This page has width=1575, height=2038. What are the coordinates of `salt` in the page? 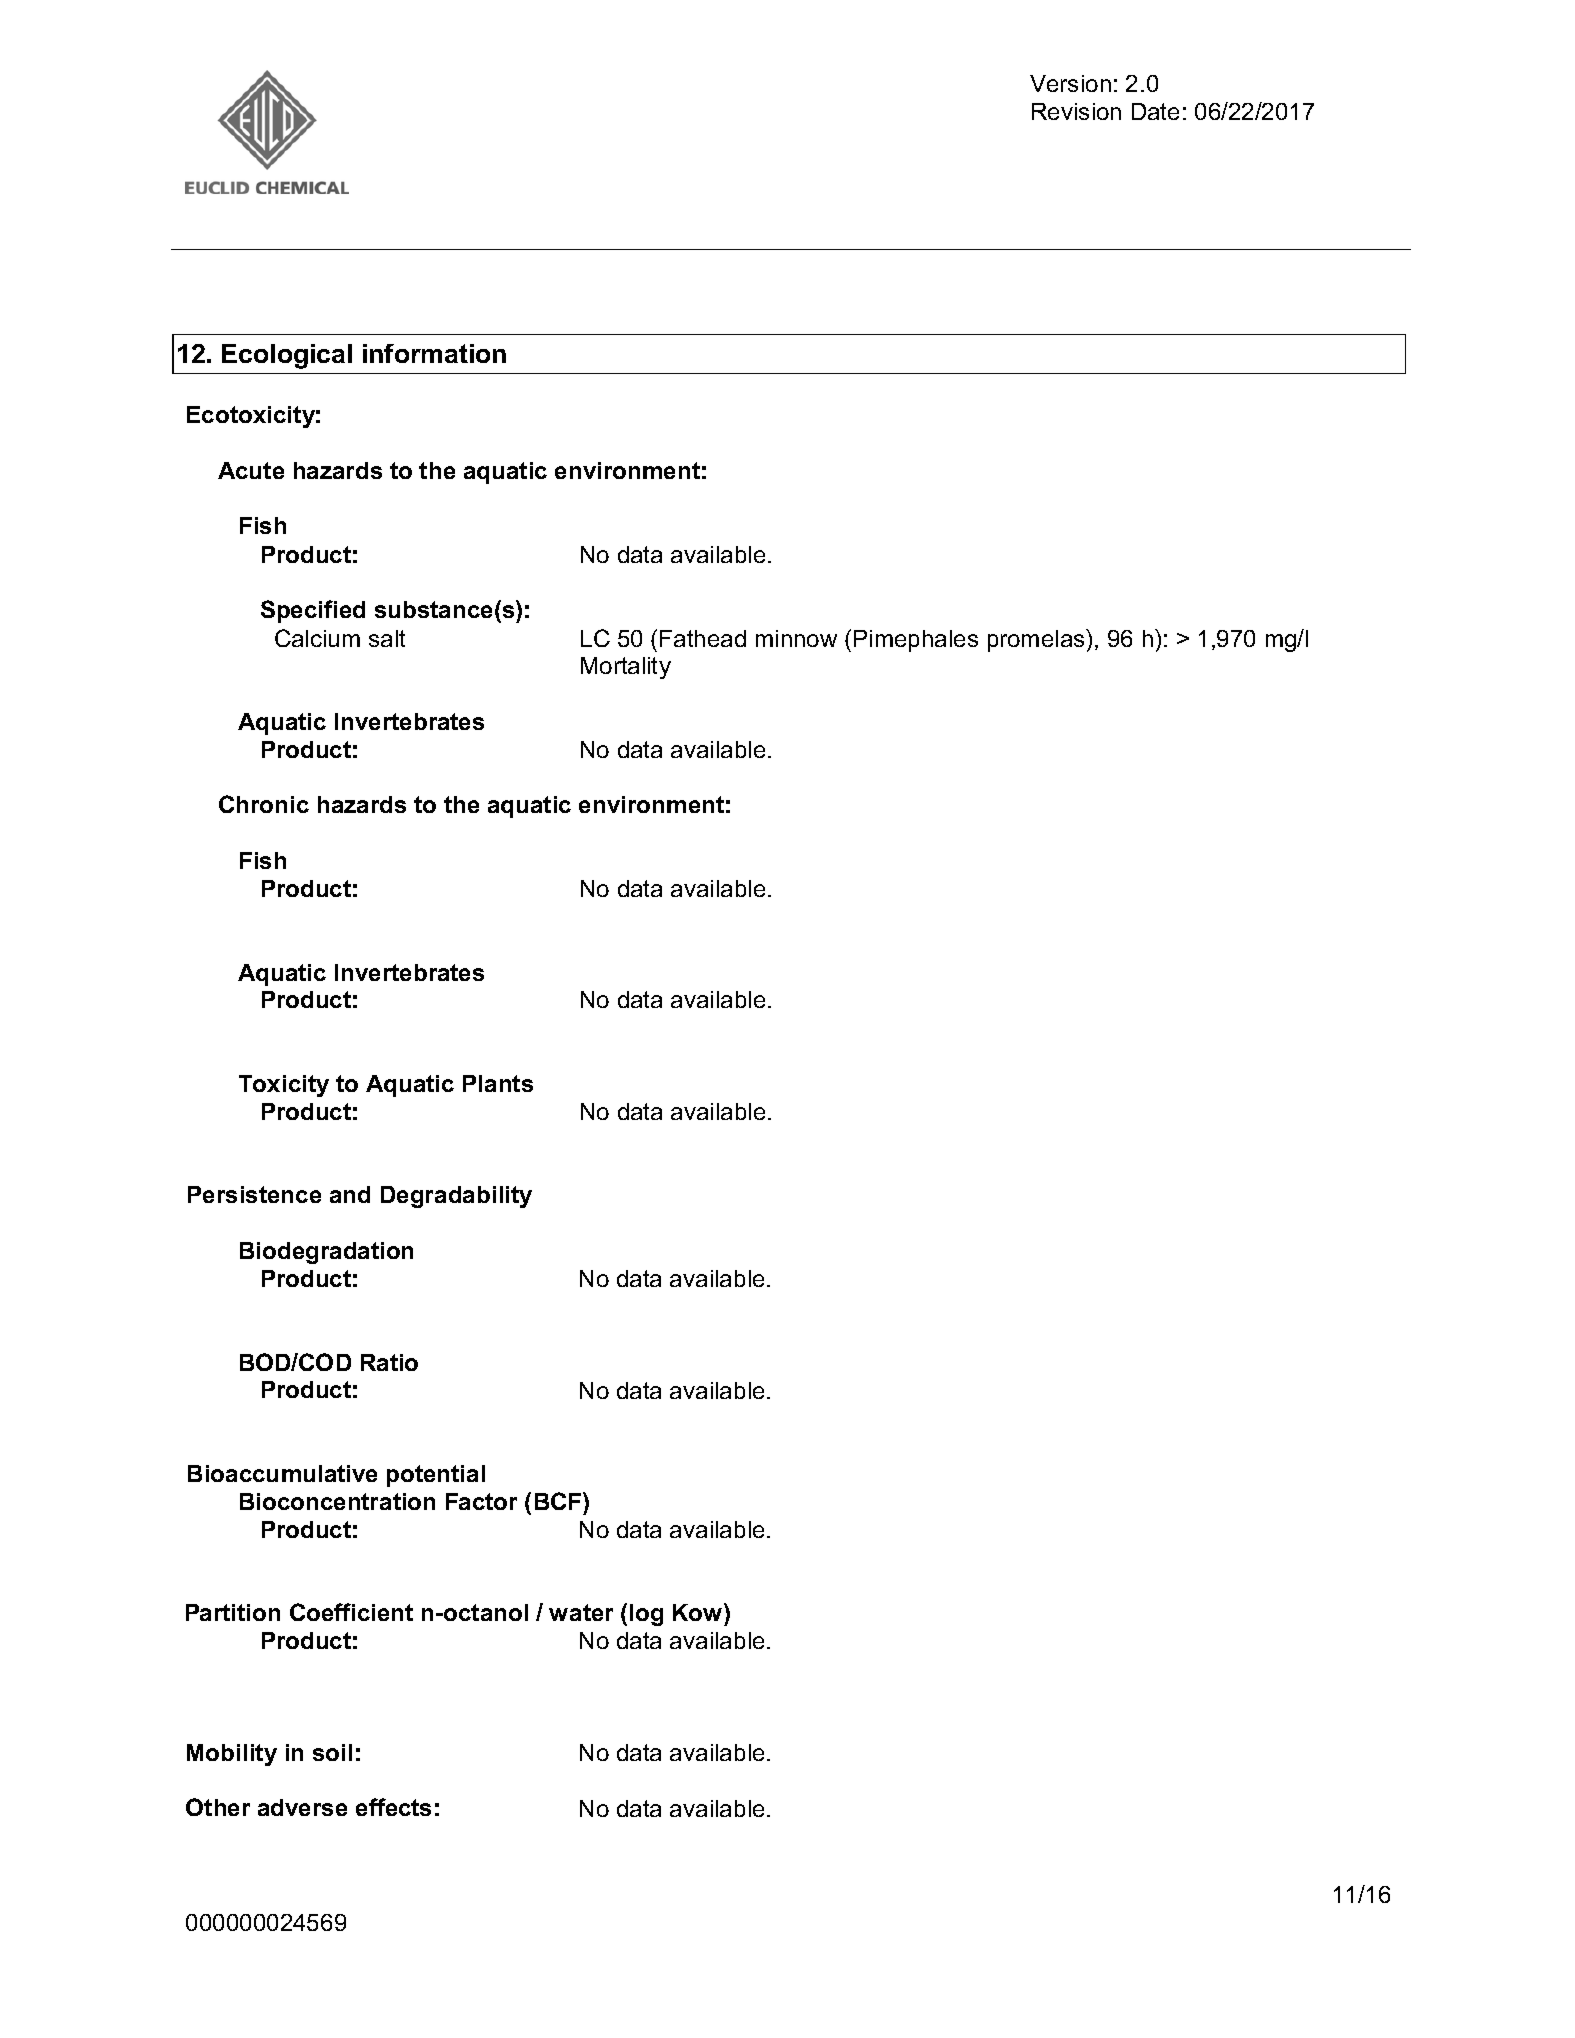 It's located at (387, 638).
